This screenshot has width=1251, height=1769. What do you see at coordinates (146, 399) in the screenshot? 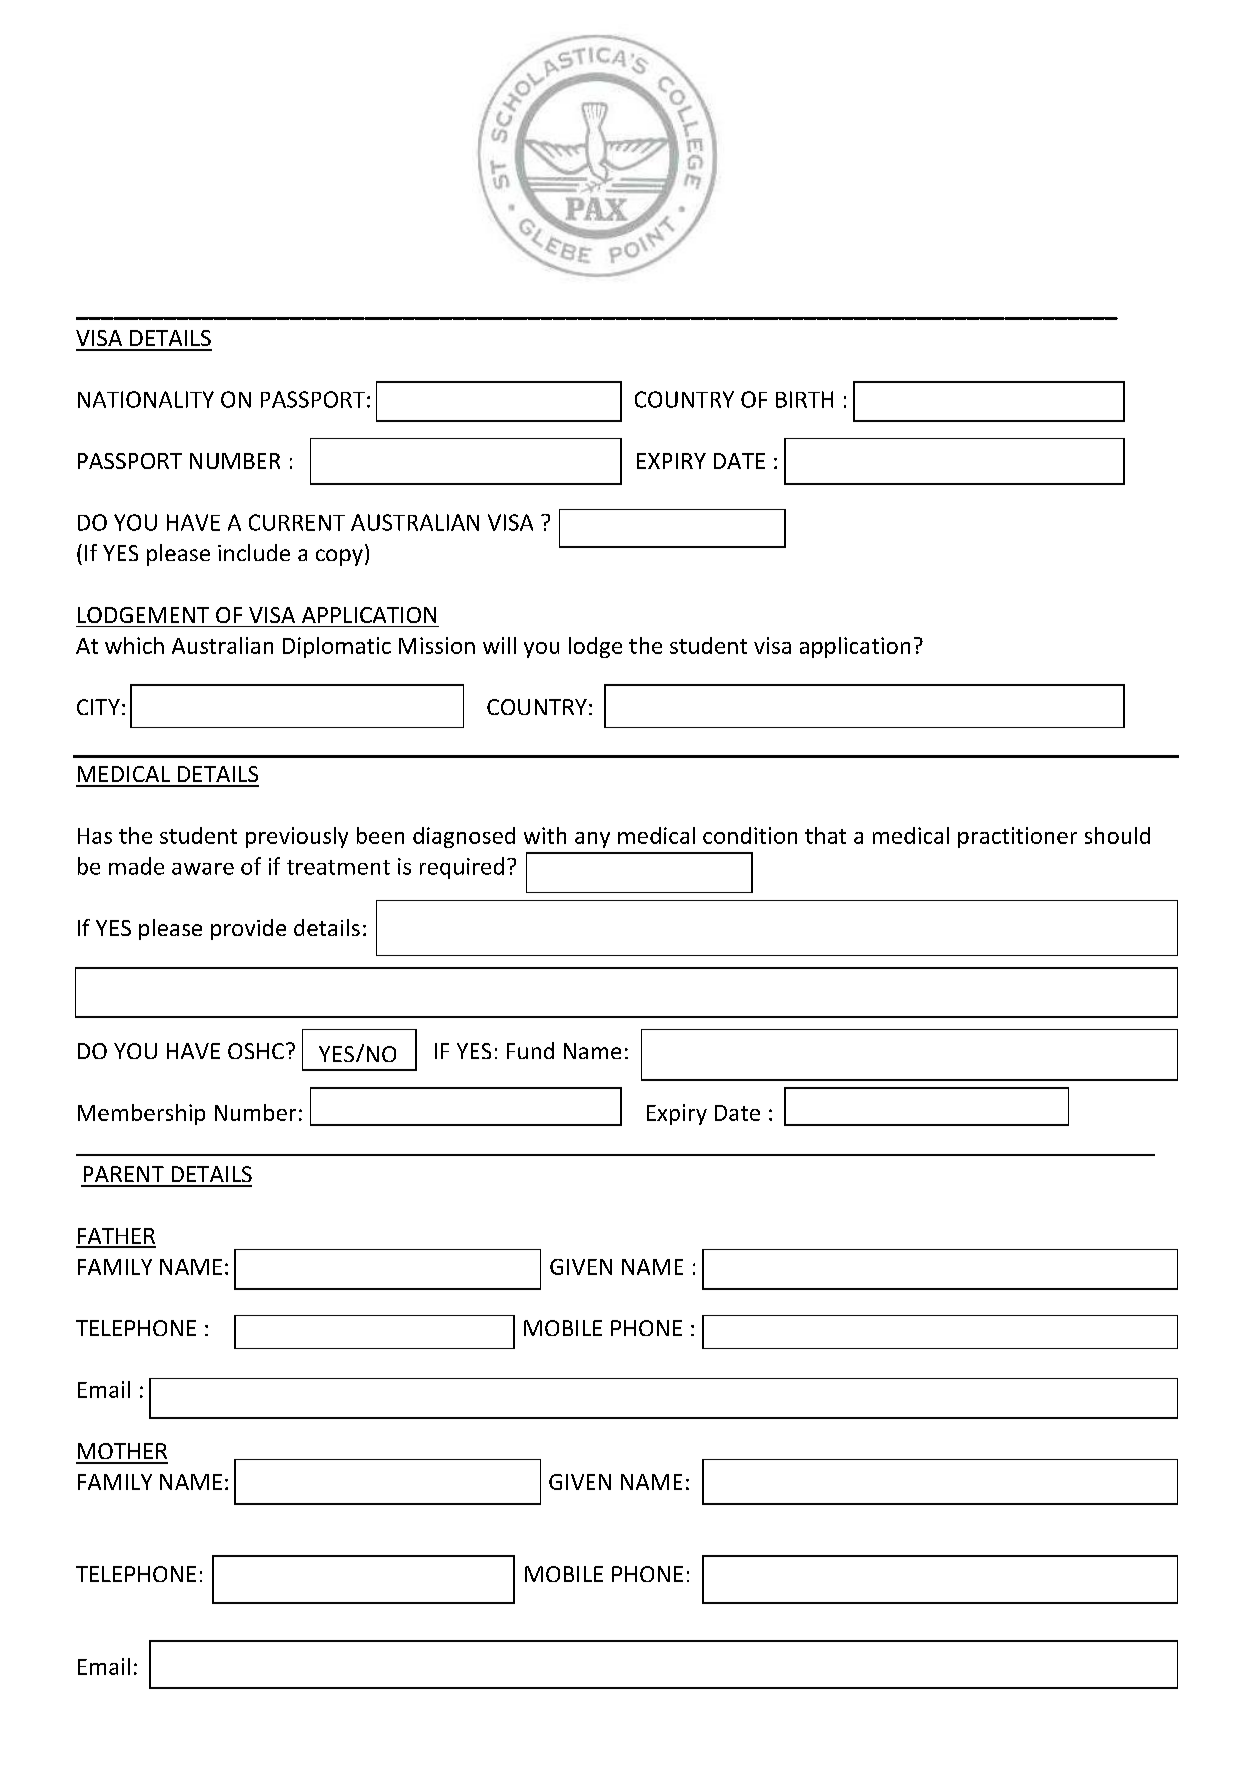
I see `NATIONALITY` at bounding box center [146, 399].
